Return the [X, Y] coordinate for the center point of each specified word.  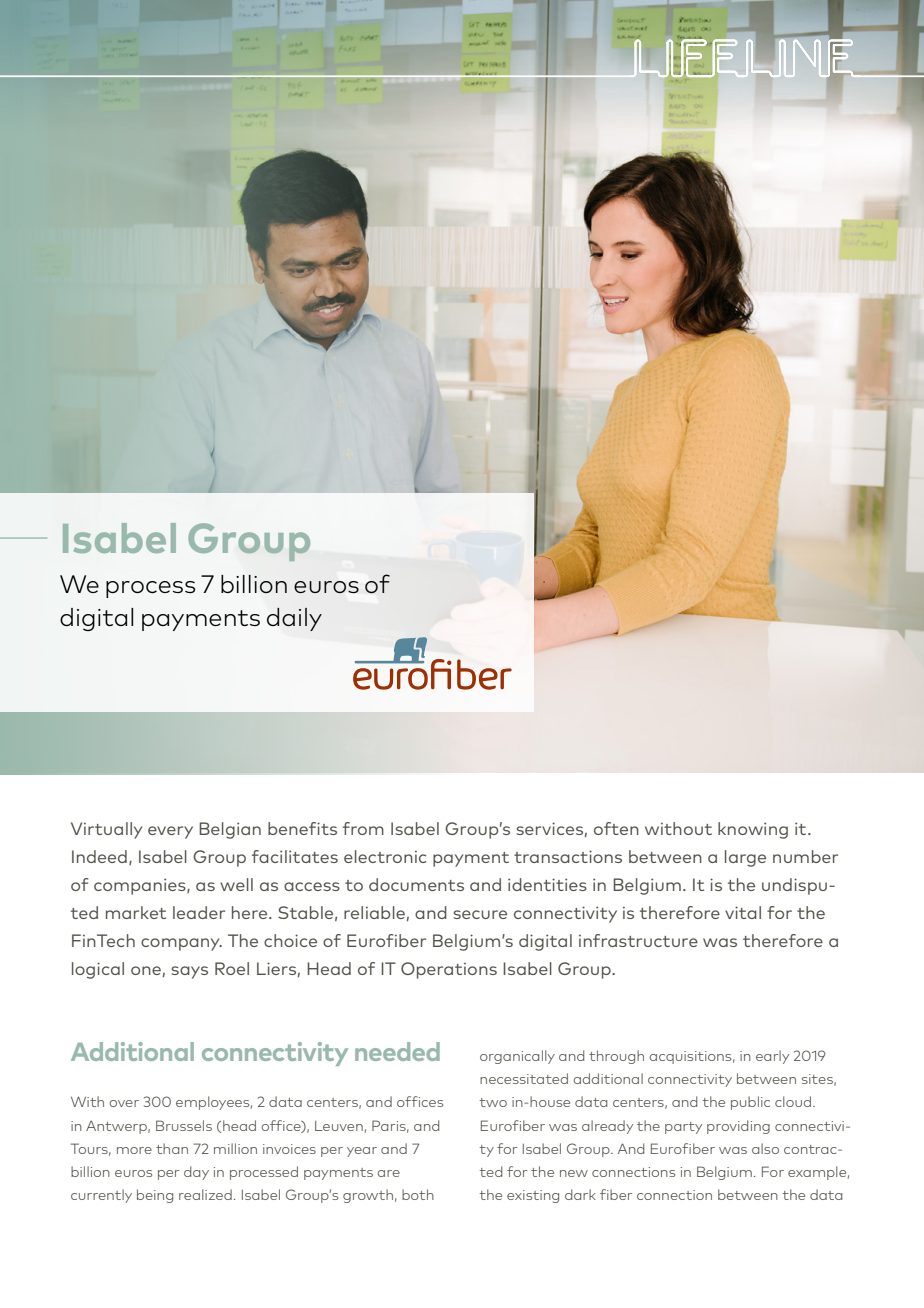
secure [480, 914]
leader [199, 912]
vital [743, 912]
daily [294, 619]
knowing [753, 830]
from [363, 828]
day [196, 1173]
